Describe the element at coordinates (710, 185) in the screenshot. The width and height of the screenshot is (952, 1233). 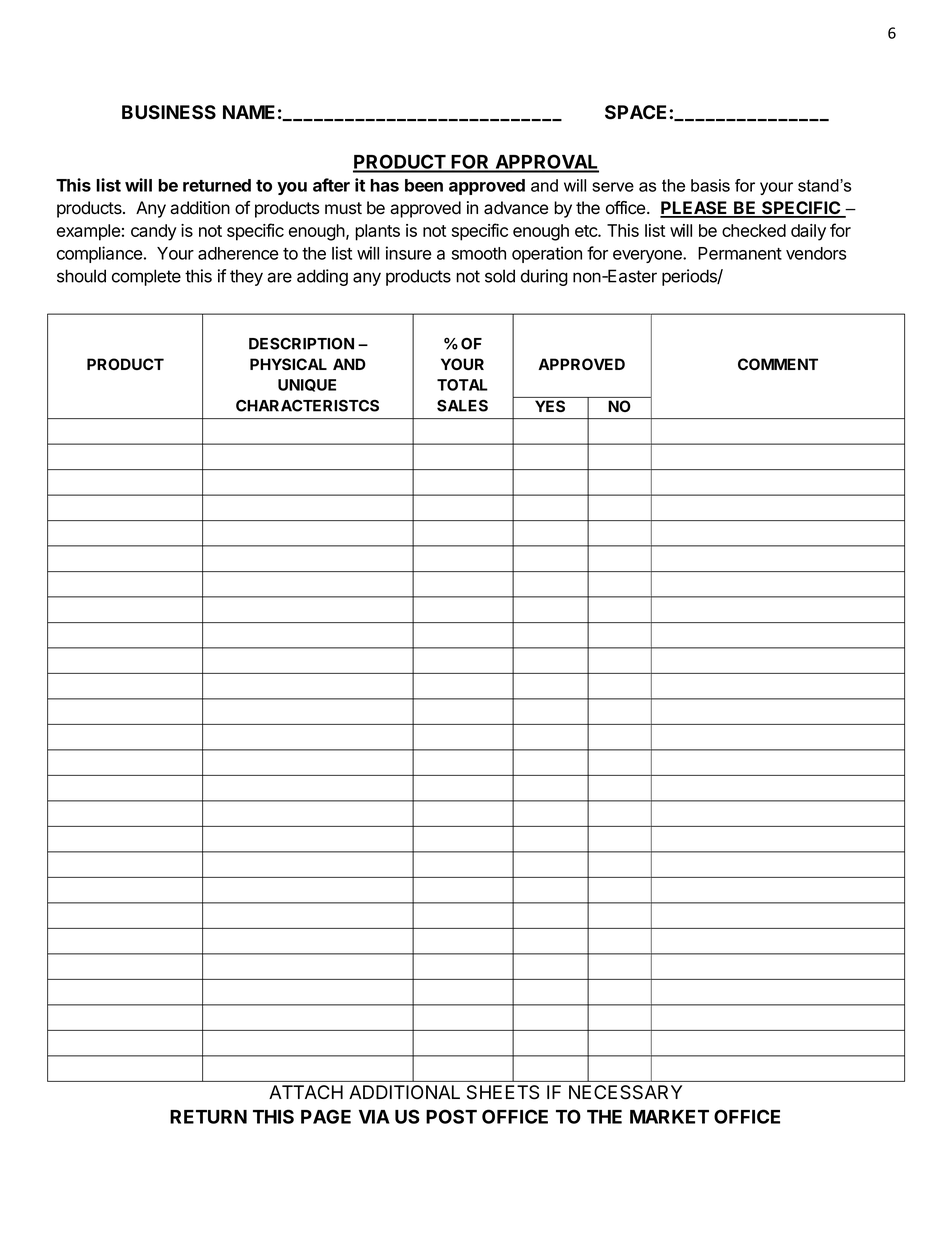
I see `basis` at that location.
